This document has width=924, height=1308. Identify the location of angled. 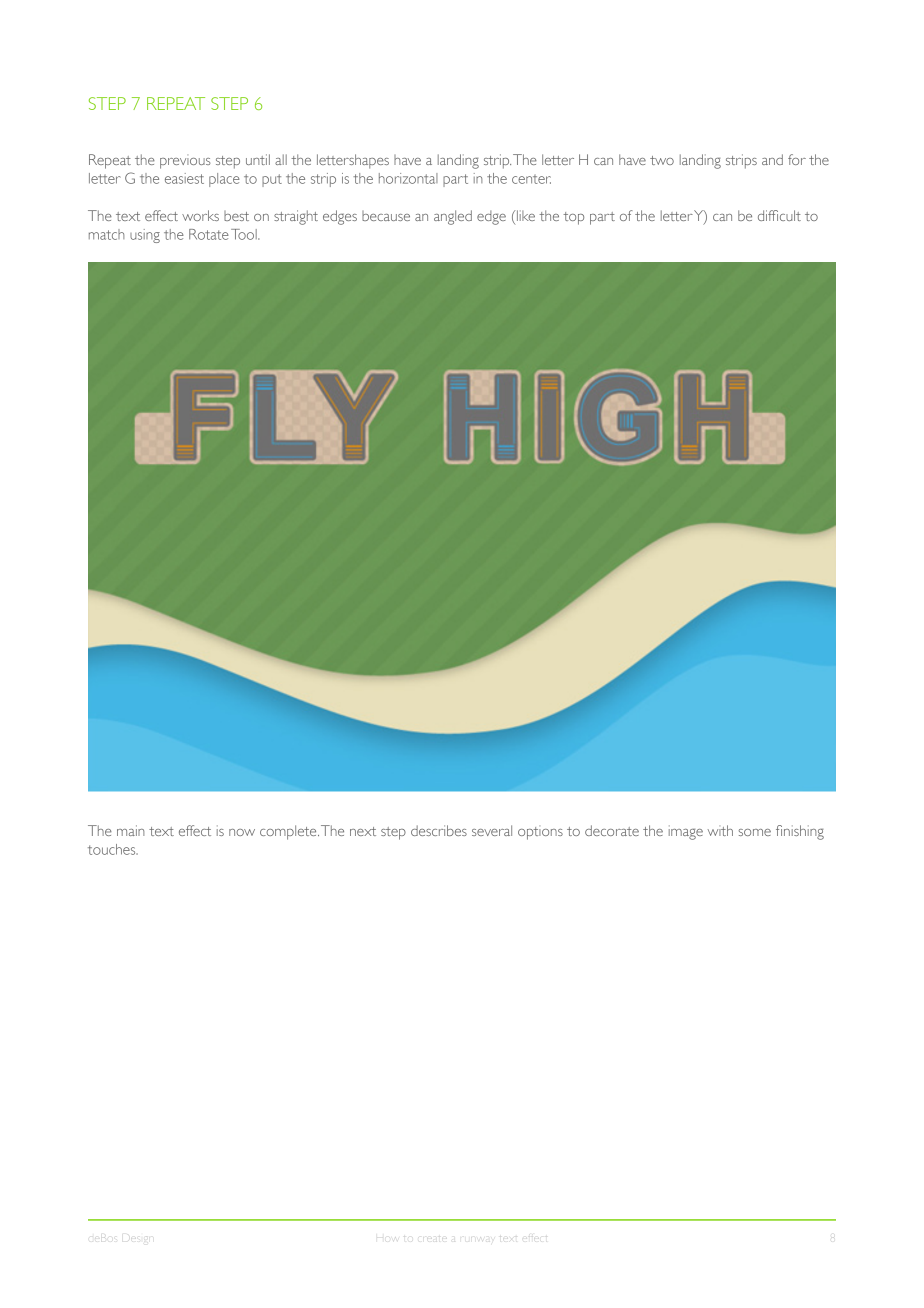
(453, 217).
